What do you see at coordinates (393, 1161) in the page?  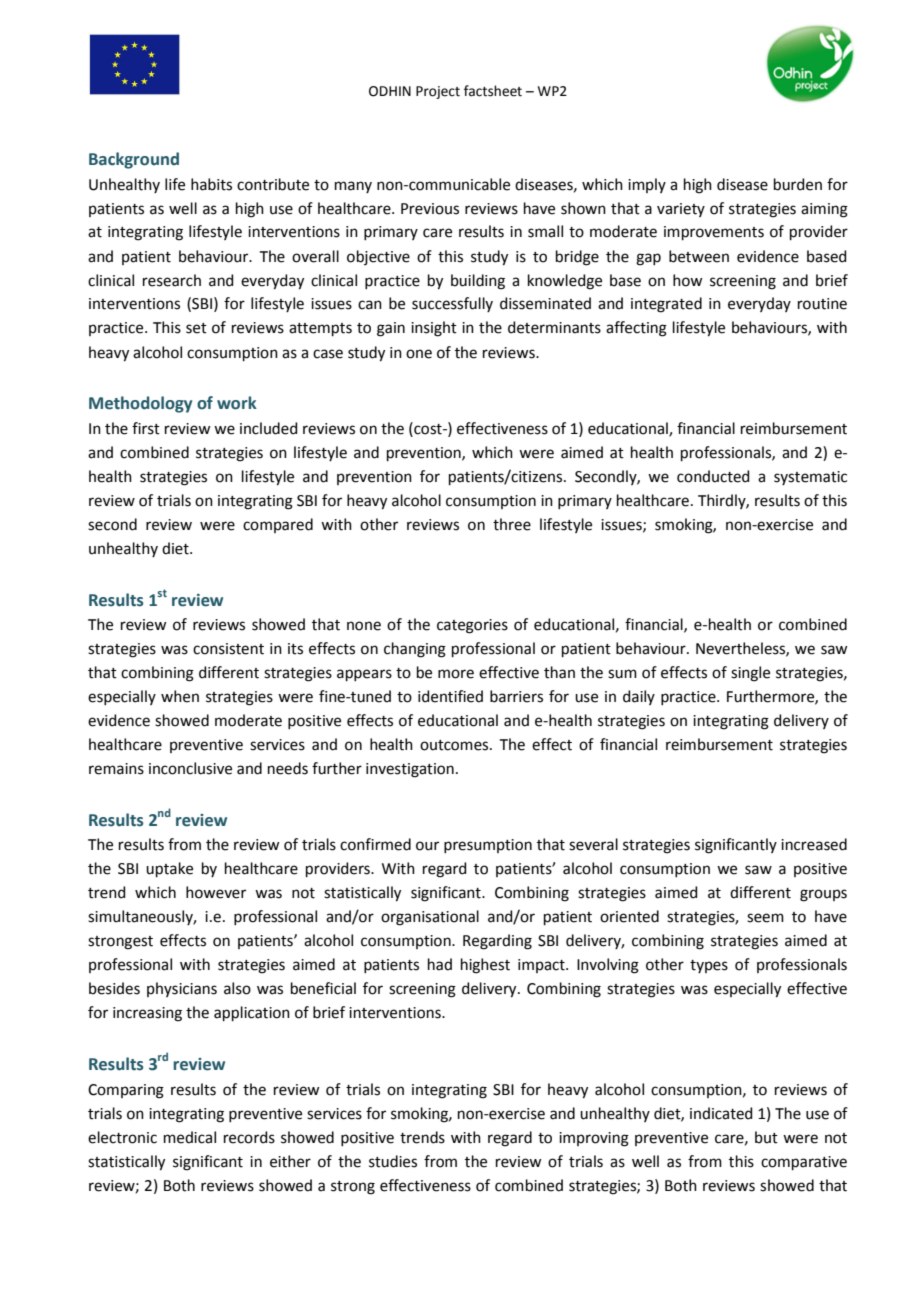 I see `studies` at bounding box center [393, 1161].
